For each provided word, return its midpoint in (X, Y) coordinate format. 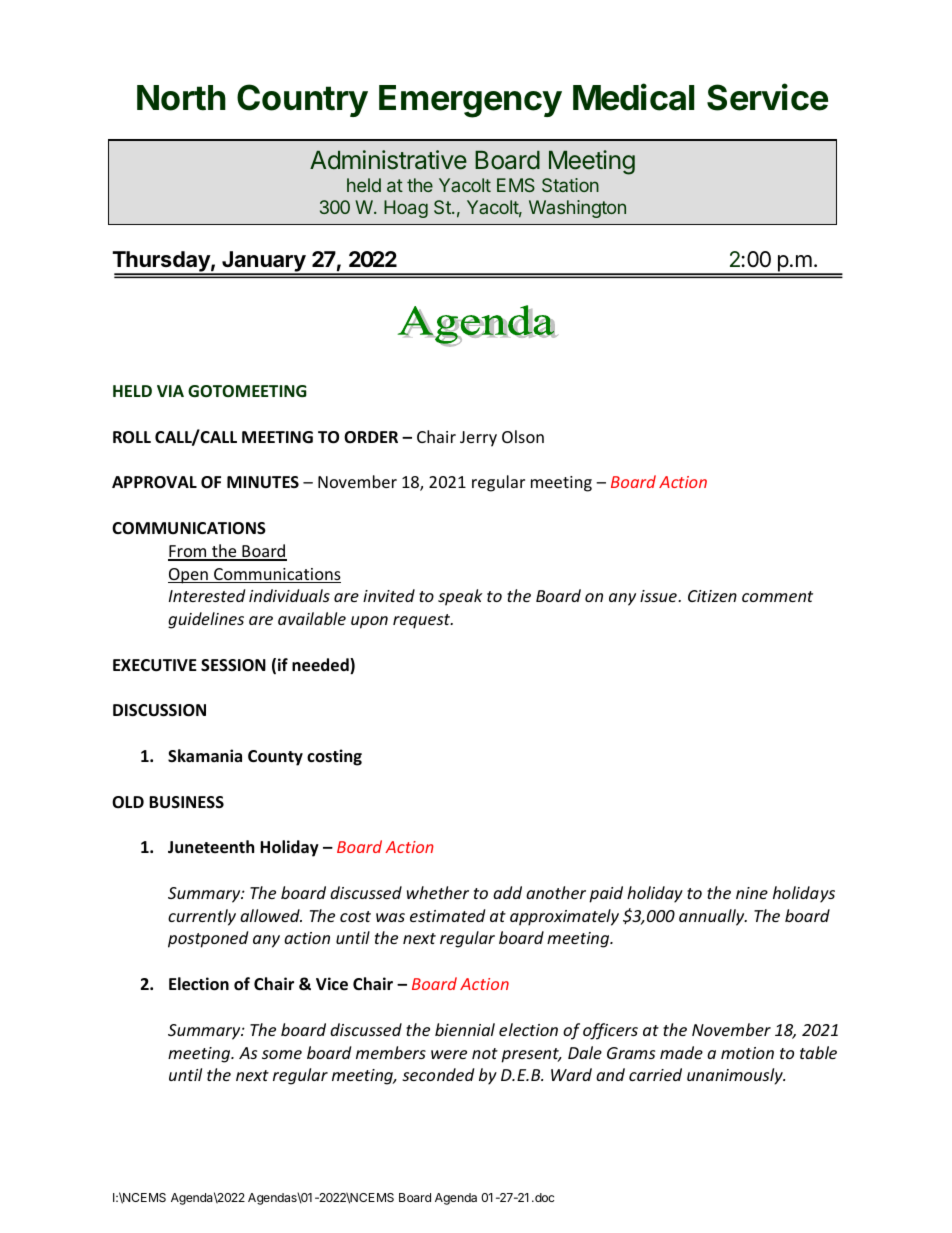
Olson (523, 436)
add (507, 892)
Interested (207, 595)
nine (752, 893)
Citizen (712, 596)
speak (460, 597)
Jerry (478, 439)
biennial (465, 1029)
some (282, 1054)
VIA (170, 391)
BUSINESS (186, 802)
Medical (633, 97)
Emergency (470, 101)
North (181, 98)
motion (747, 1053)
